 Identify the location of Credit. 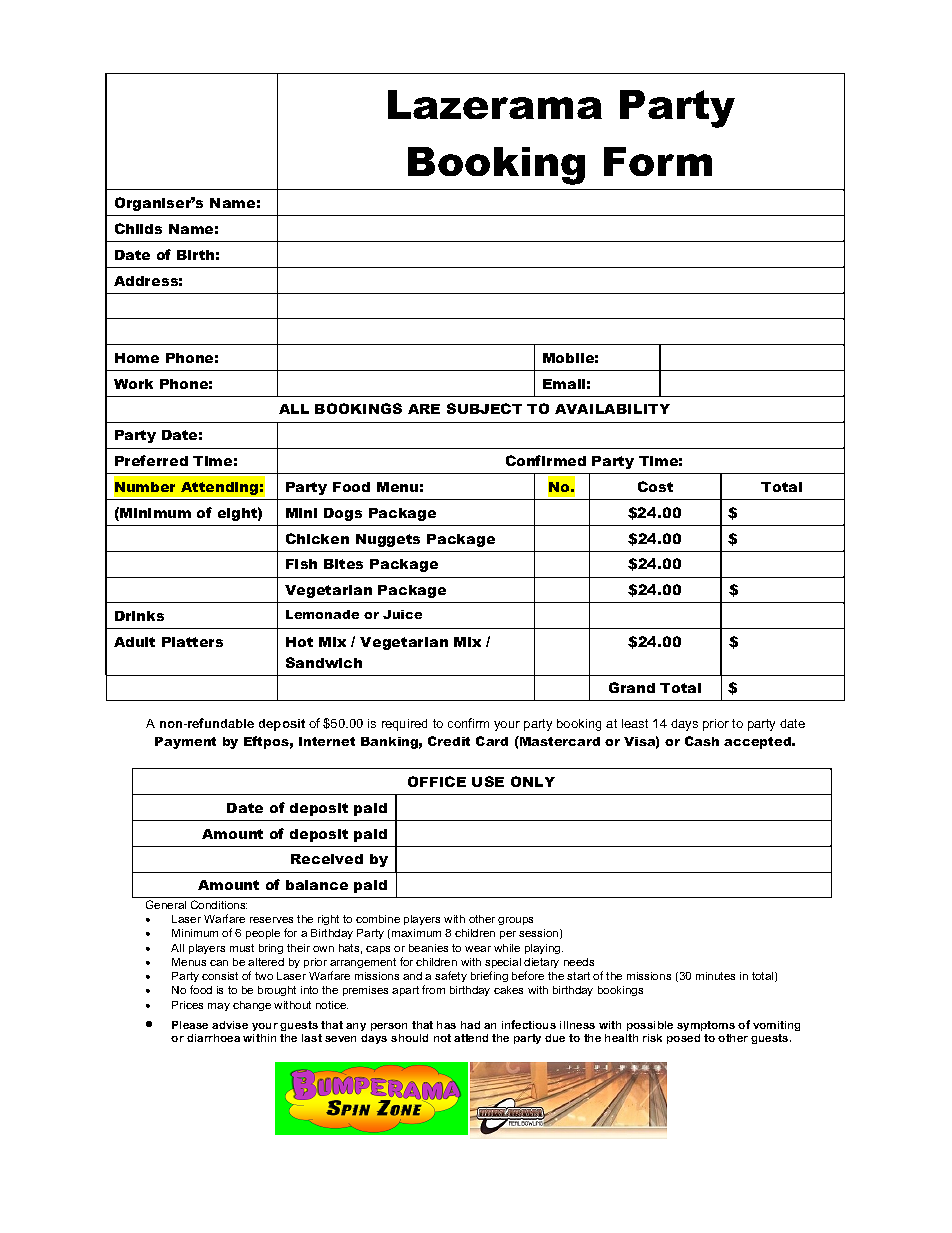
(449, 741).
